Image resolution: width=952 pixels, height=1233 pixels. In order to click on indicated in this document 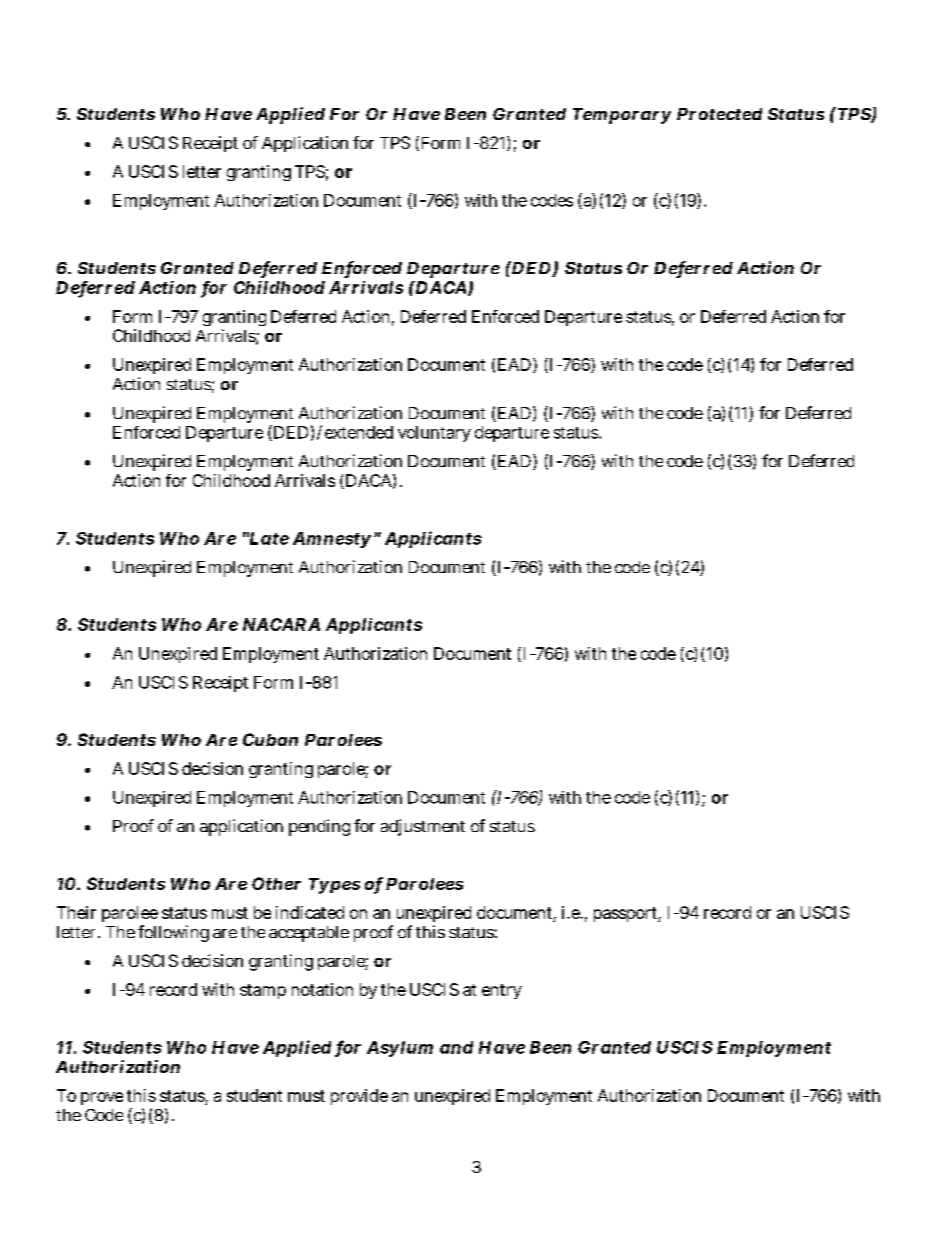, I will do `click(310, 912)`.
